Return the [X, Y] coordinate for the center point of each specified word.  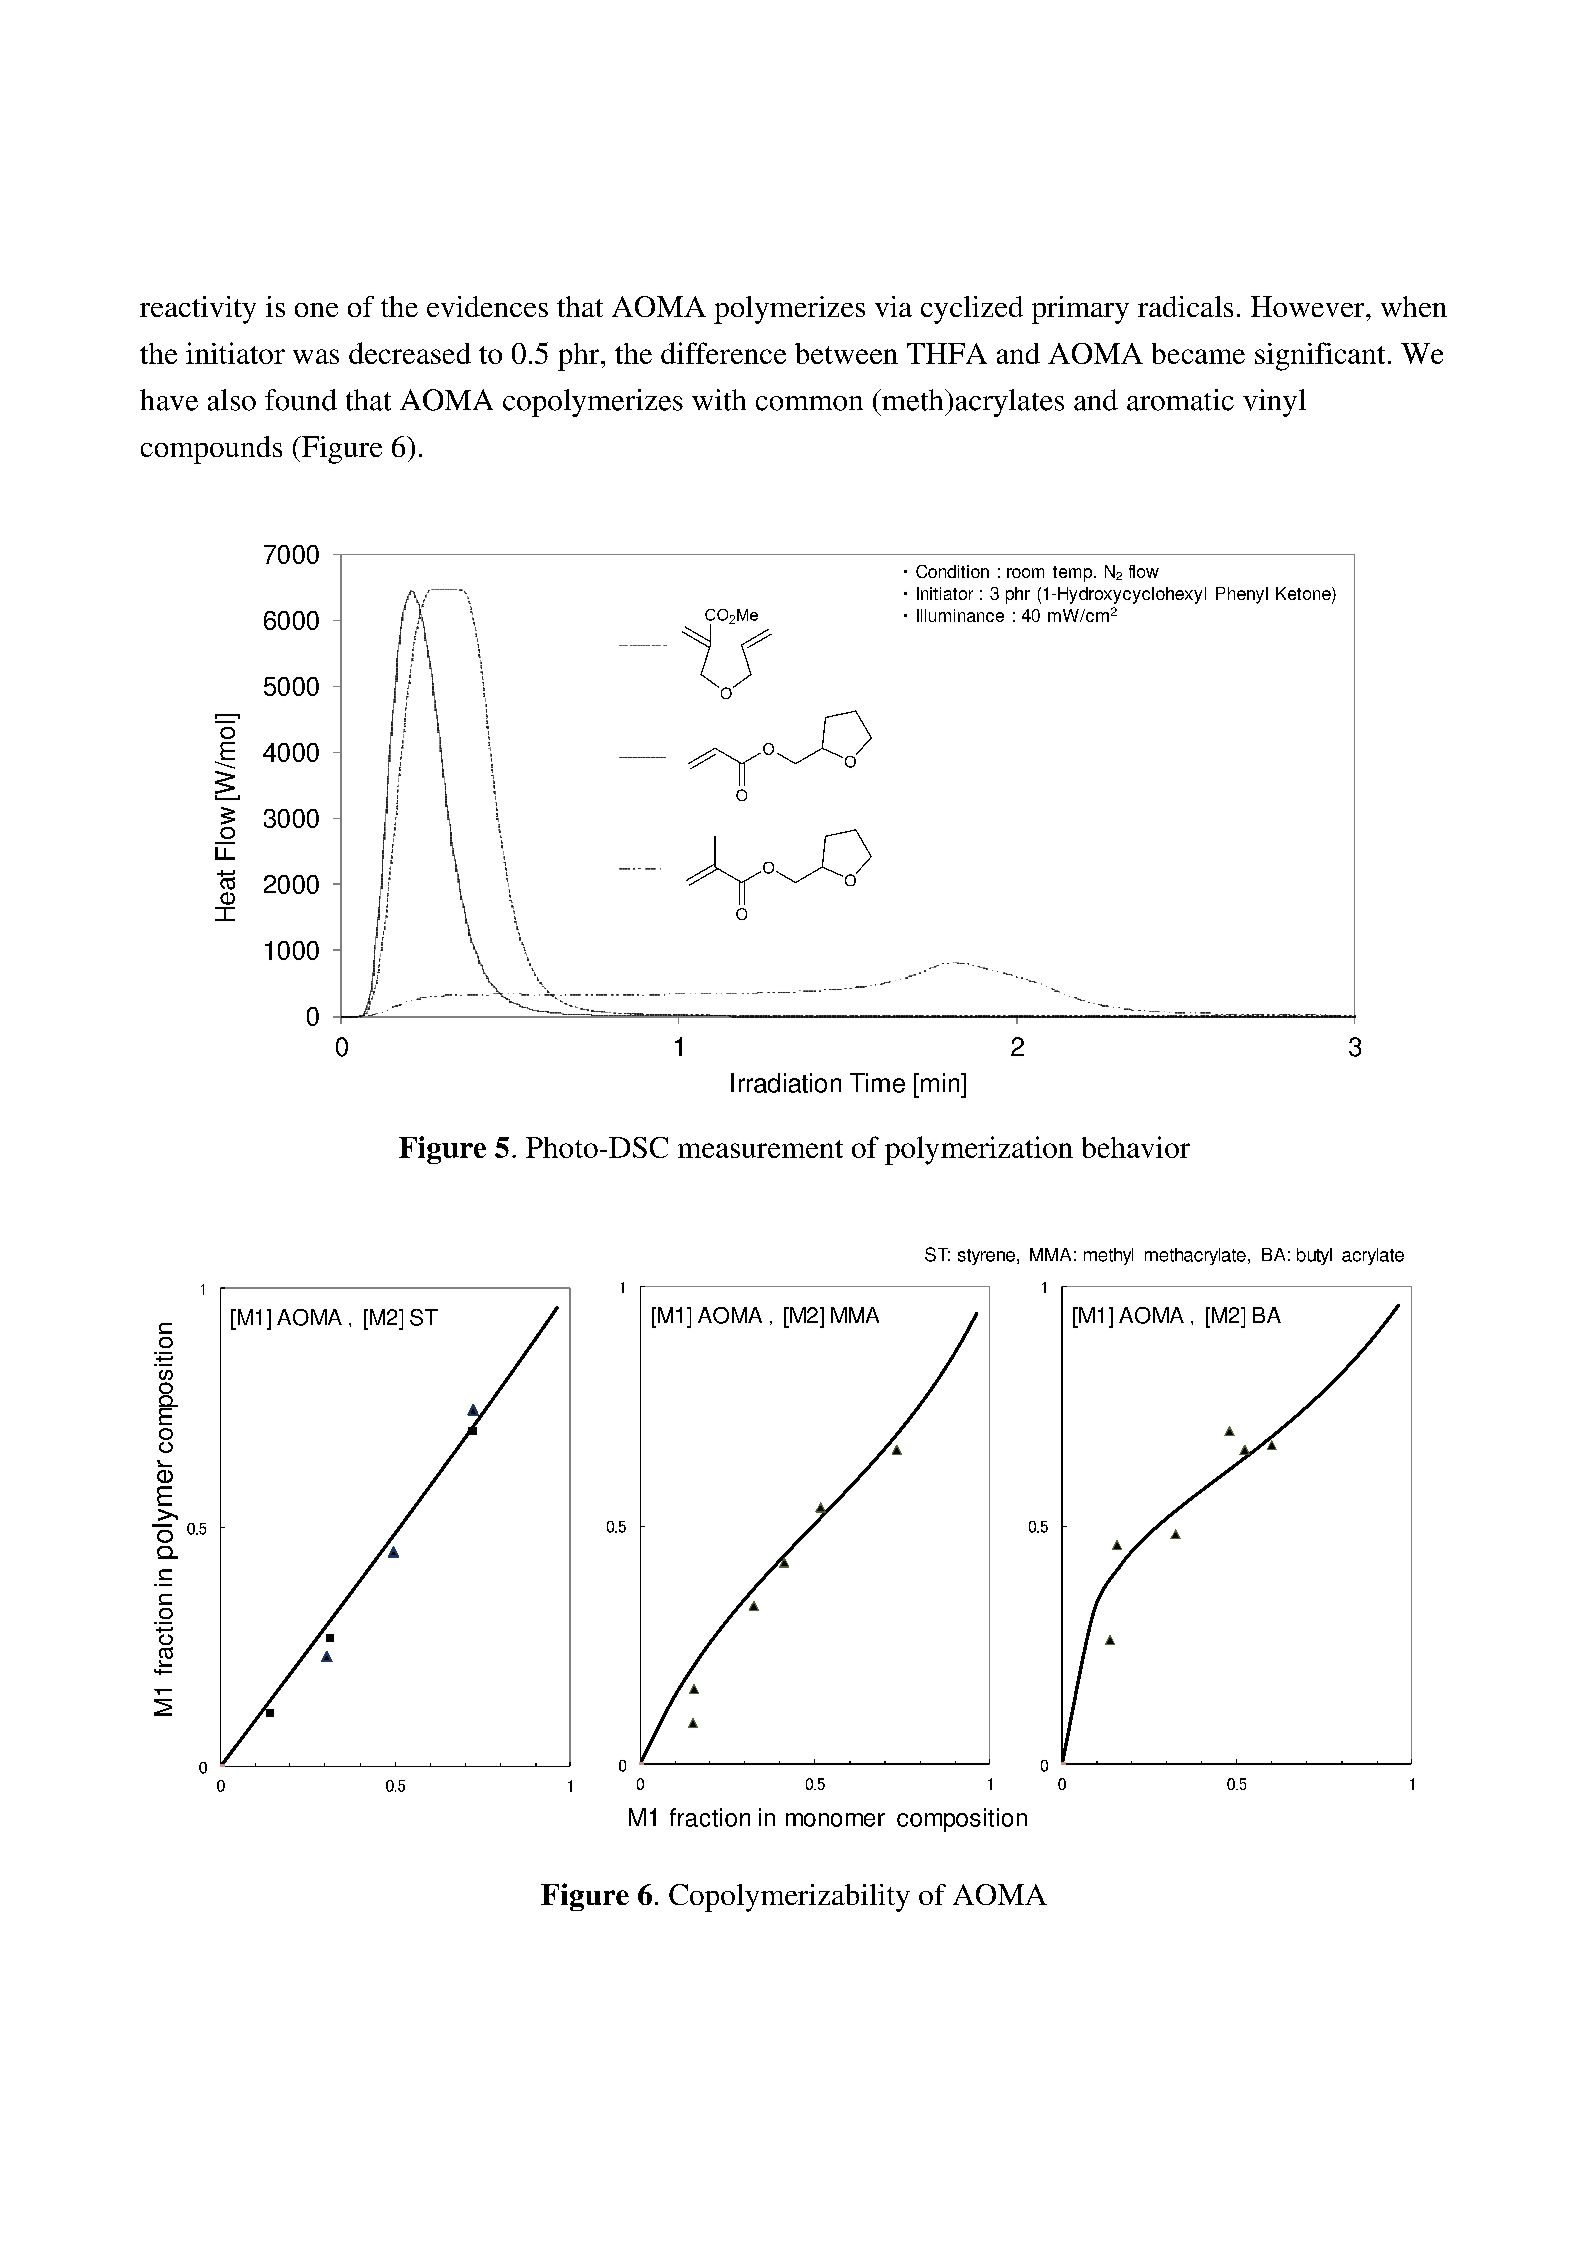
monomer [835, 1820]
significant [1320, 356]
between [846, 353]
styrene [986, 1257]
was [316, 356]
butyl [1314, 1256]
